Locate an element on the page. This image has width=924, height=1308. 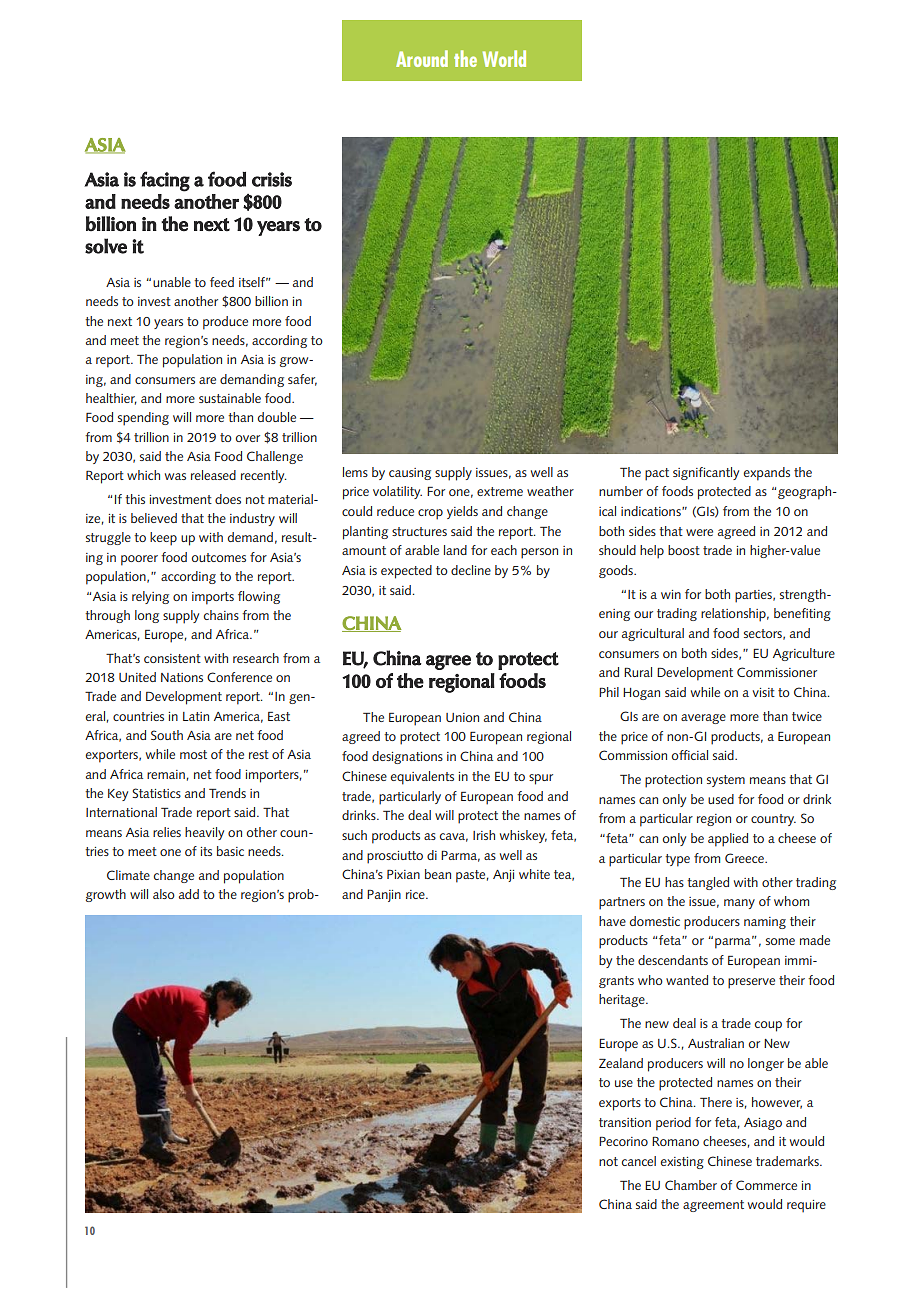
yields is located at coordinates (462, 512).
